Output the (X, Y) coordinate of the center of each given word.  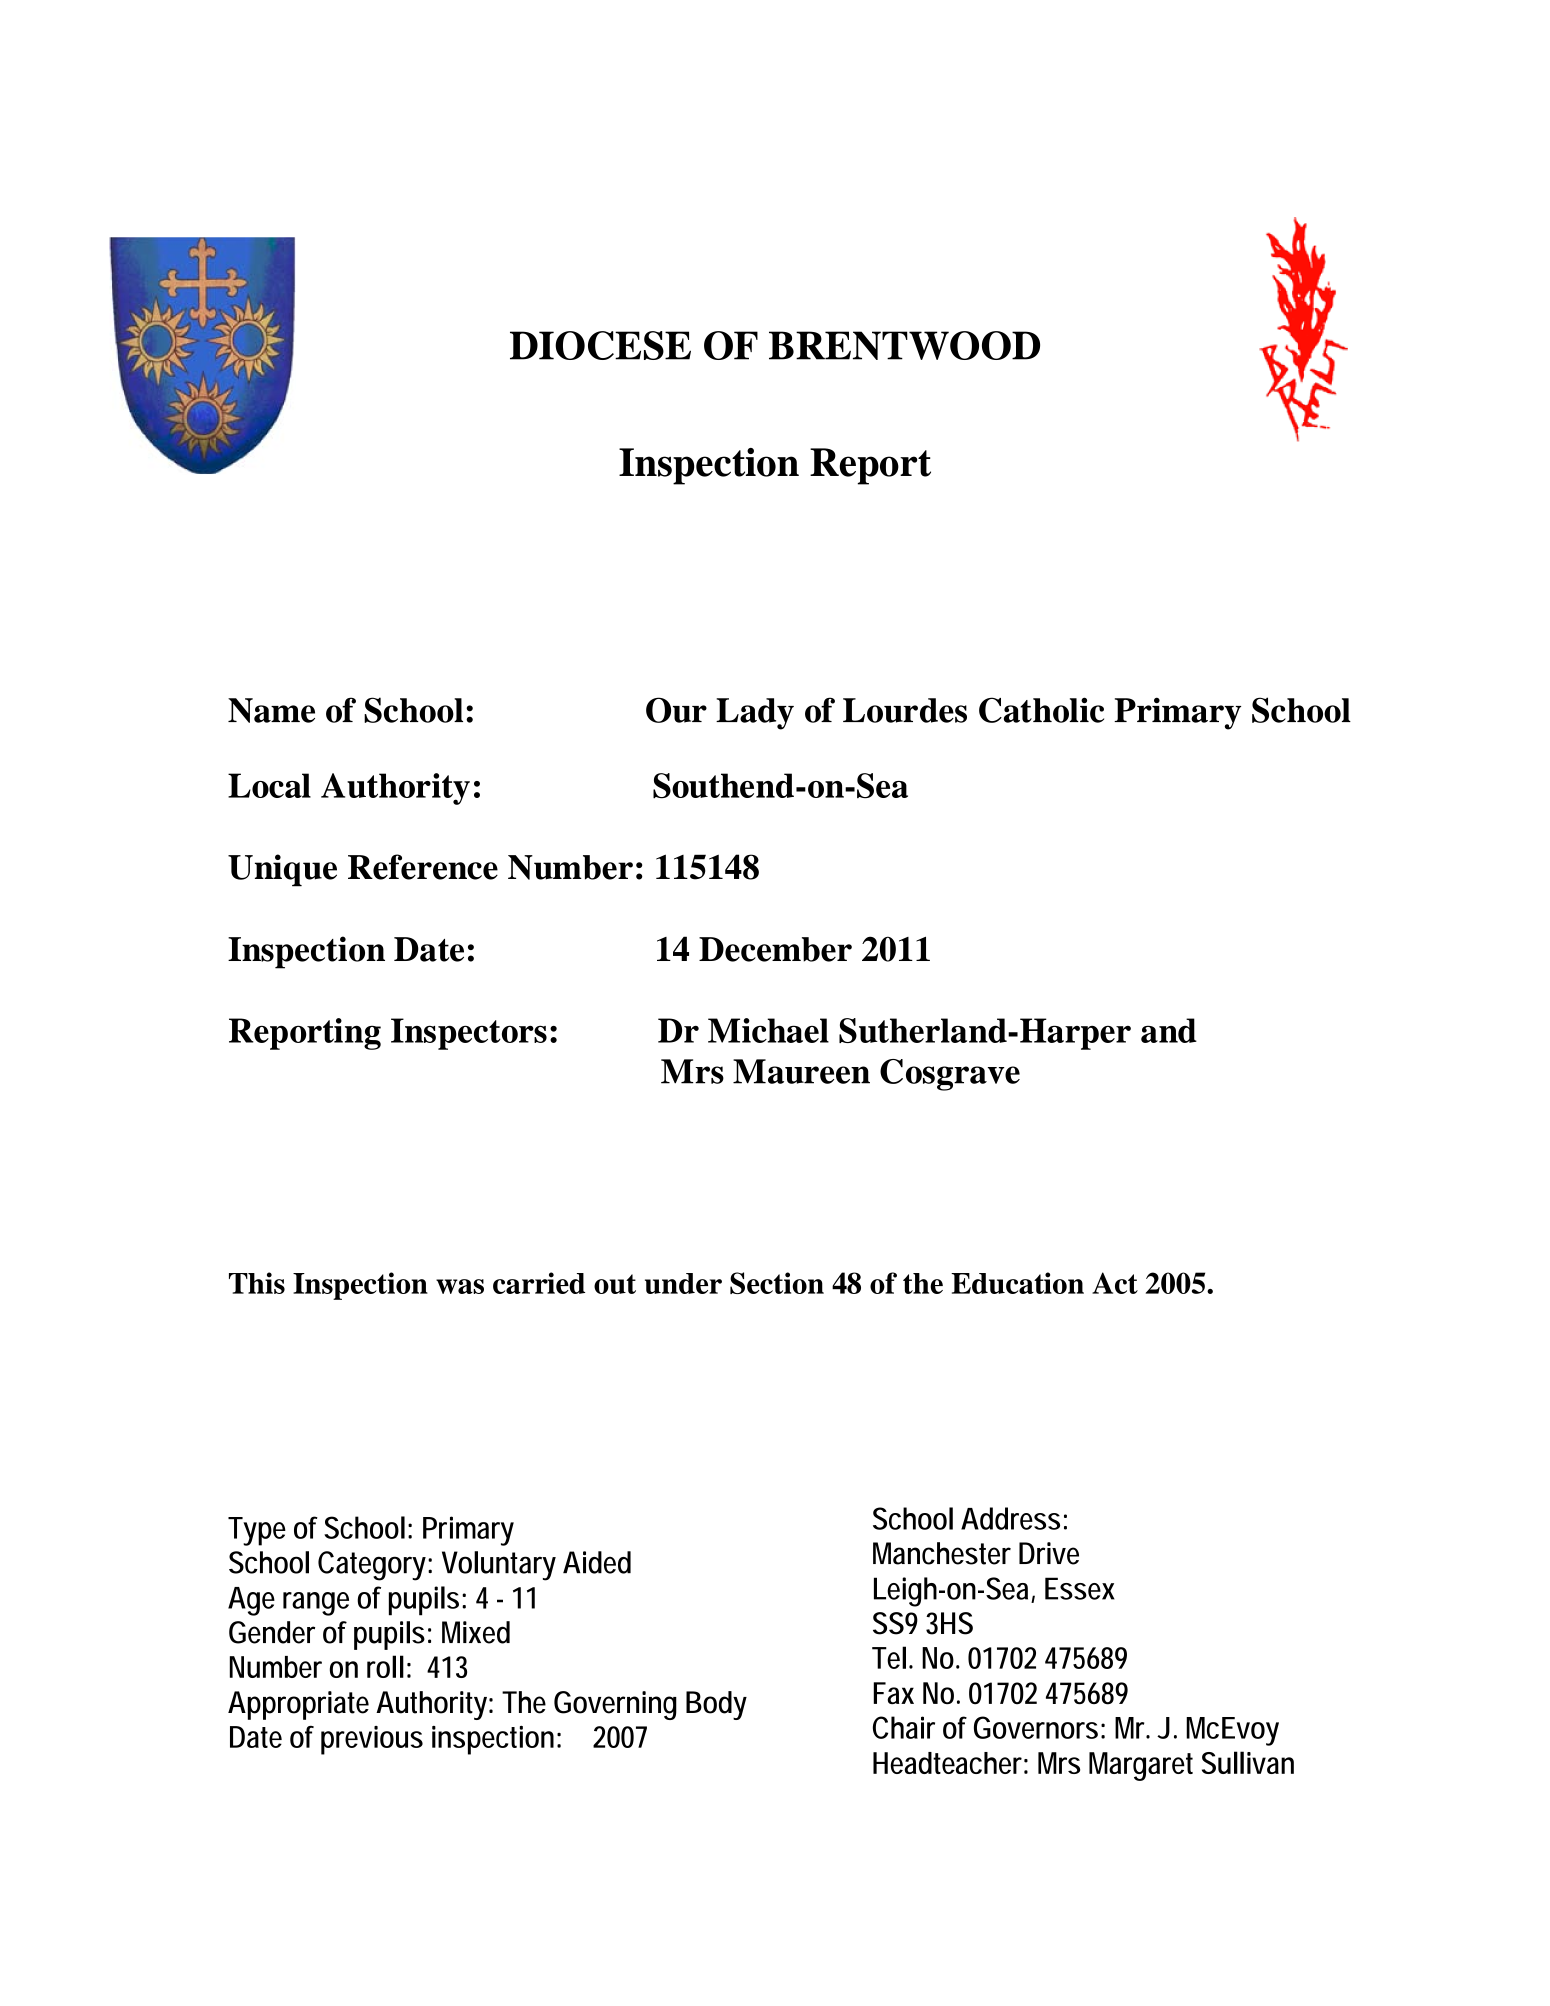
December (775, 949)
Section (777, 1283)
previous (372, 1740)
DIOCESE (600, 345)
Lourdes (905, 710)
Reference (423, 867)
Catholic (1041, 710)
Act (1115, 1283)
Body (716, 1705)
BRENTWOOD (904, 345)
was (460, 1286)
